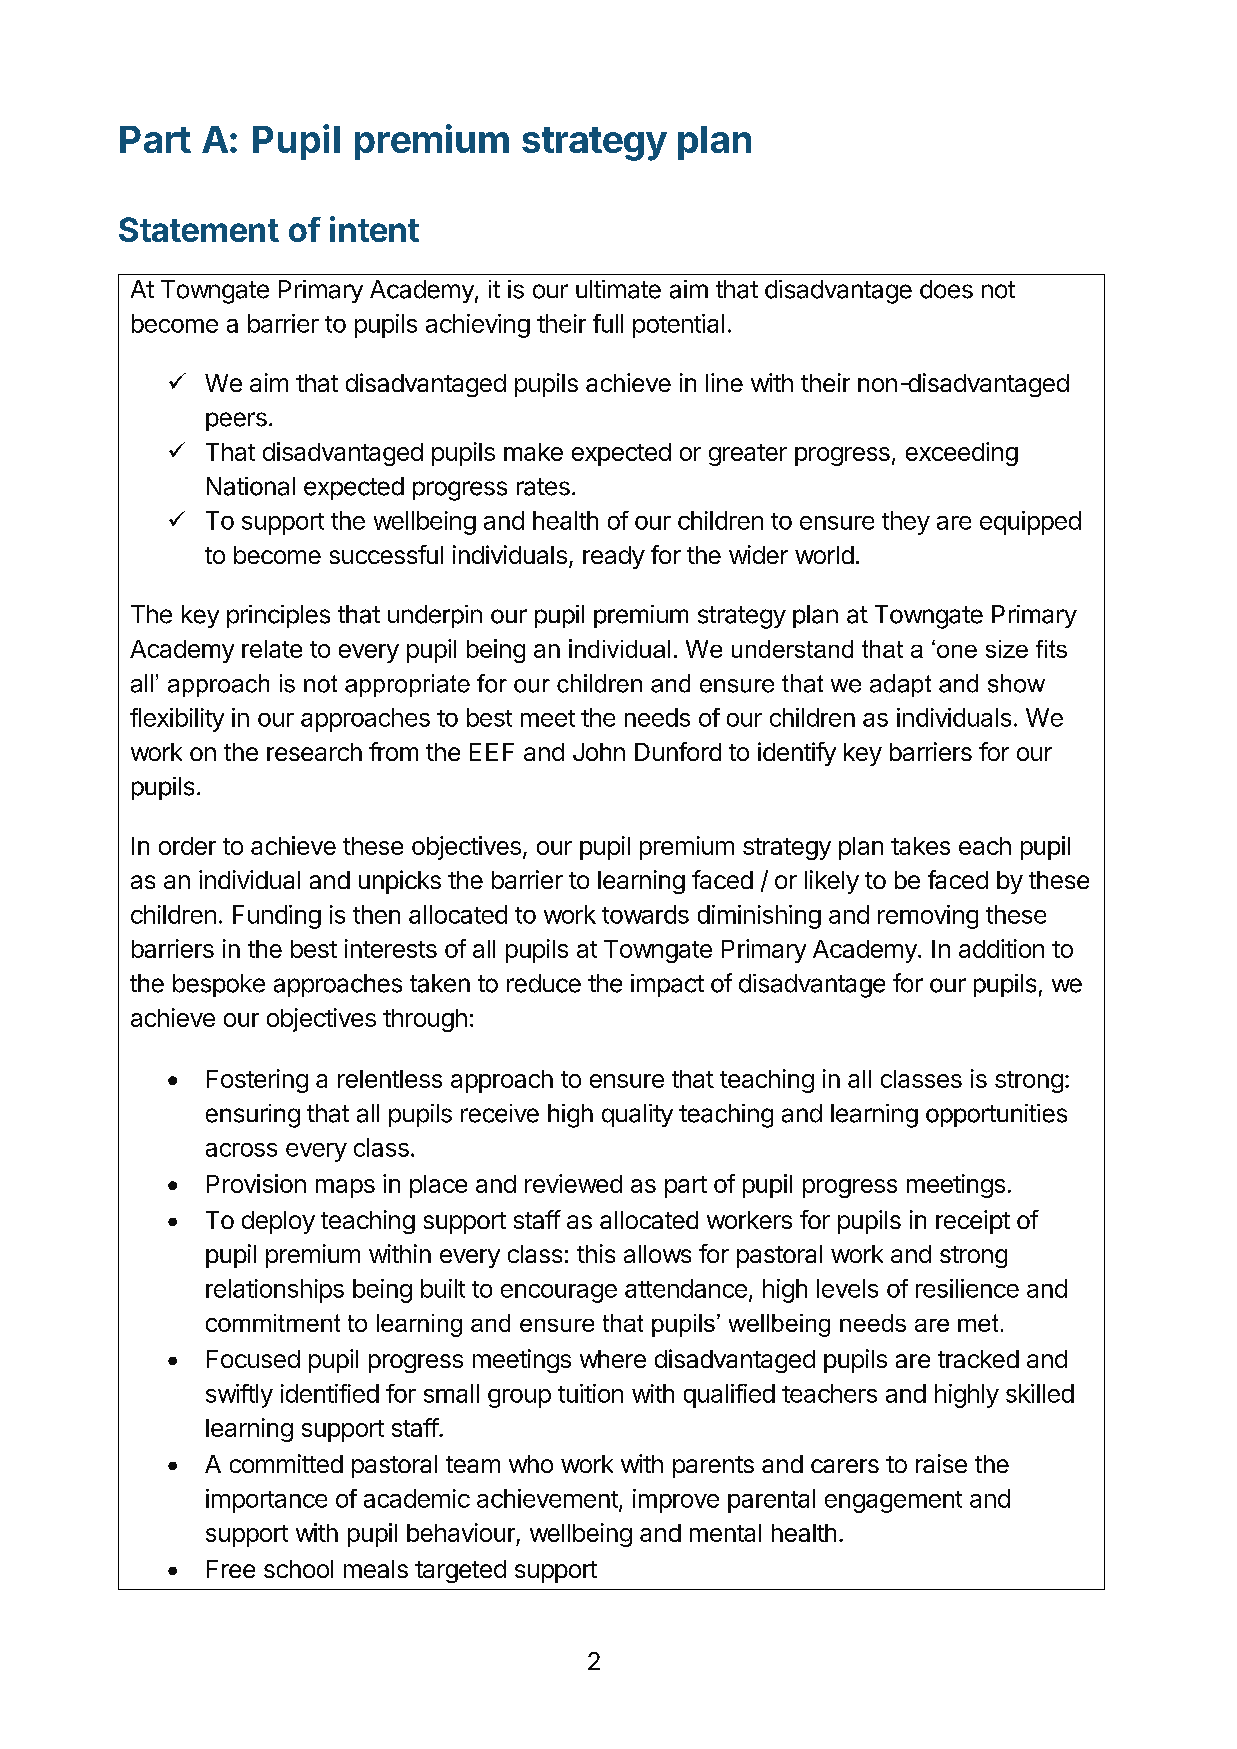 This screenshot has height=1749, width=1237. What do you see at coordinates (266, 1501) in the screenshot?
I see `importance` at bounding box center [266, 1501].
